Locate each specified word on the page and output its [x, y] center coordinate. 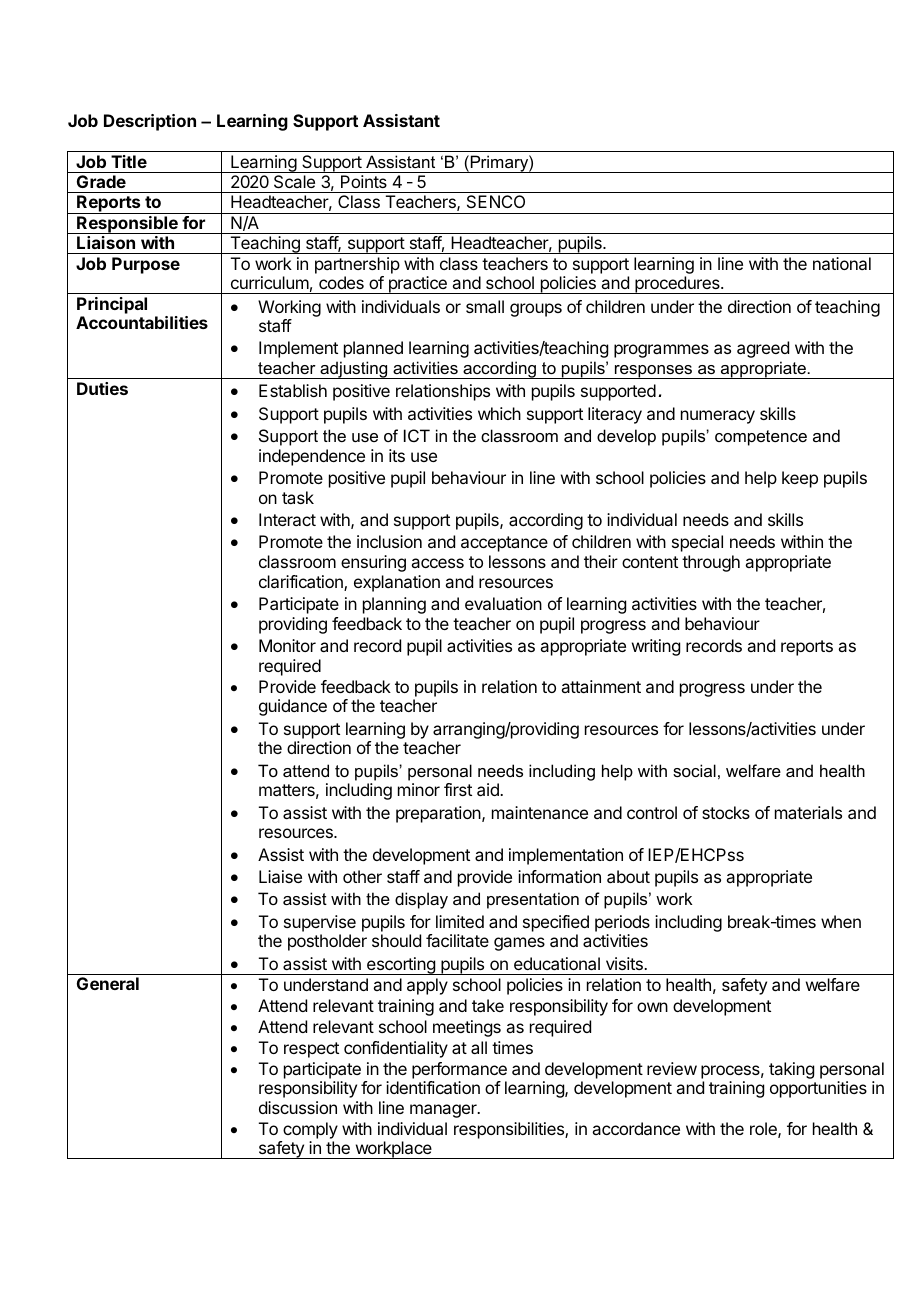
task [298, 497]
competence [761, 438]
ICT [417, 435]
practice [417, 285]
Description [150, 122]
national [842, 263]
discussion [298, 1107]
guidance [293, 707]
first [458, 789]
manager [444, 1111]
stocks [726, 812]
